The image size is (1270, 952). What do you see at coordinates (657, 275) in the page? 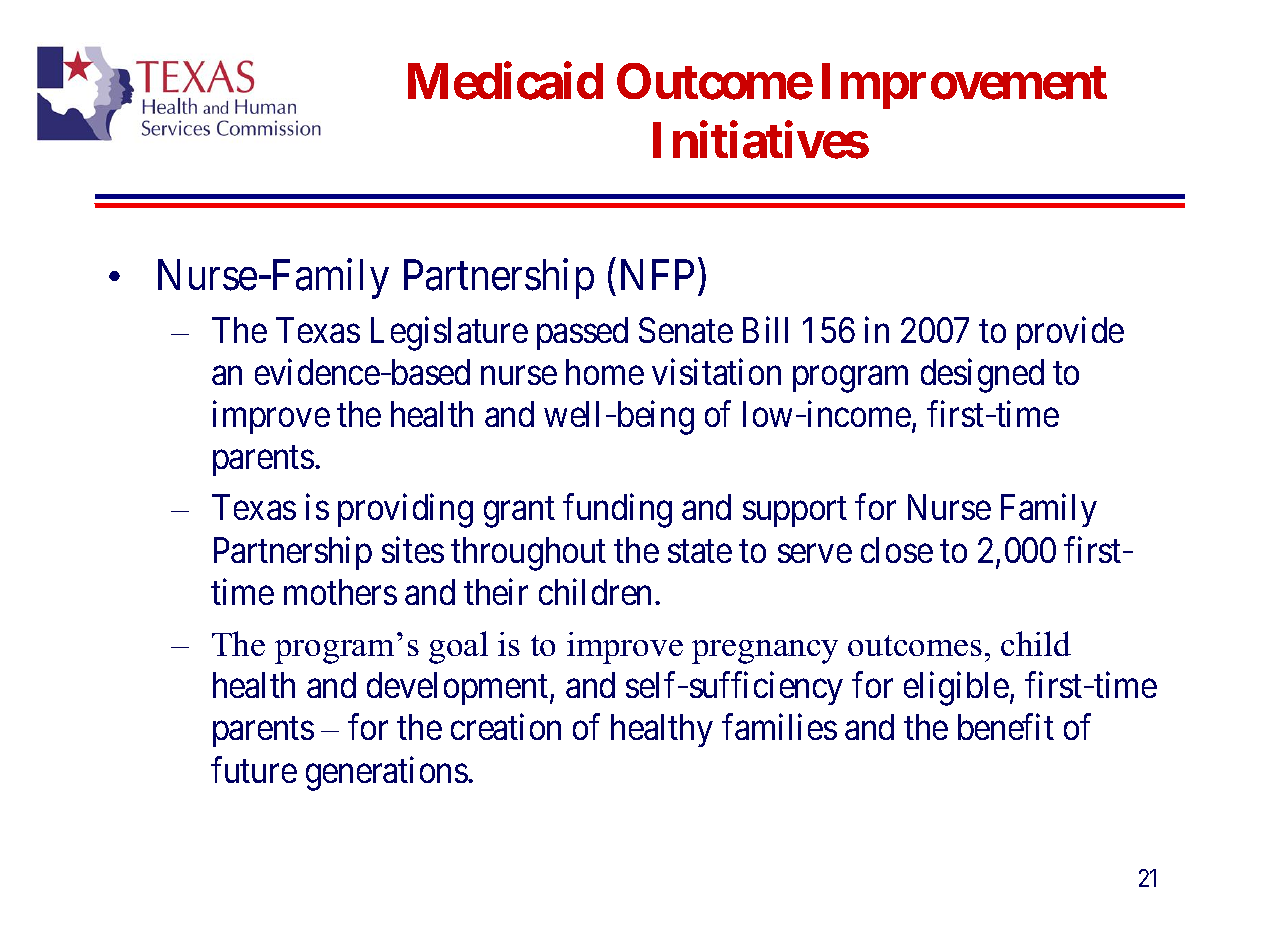
I see `NFP` at bounding box center [657, 275].
